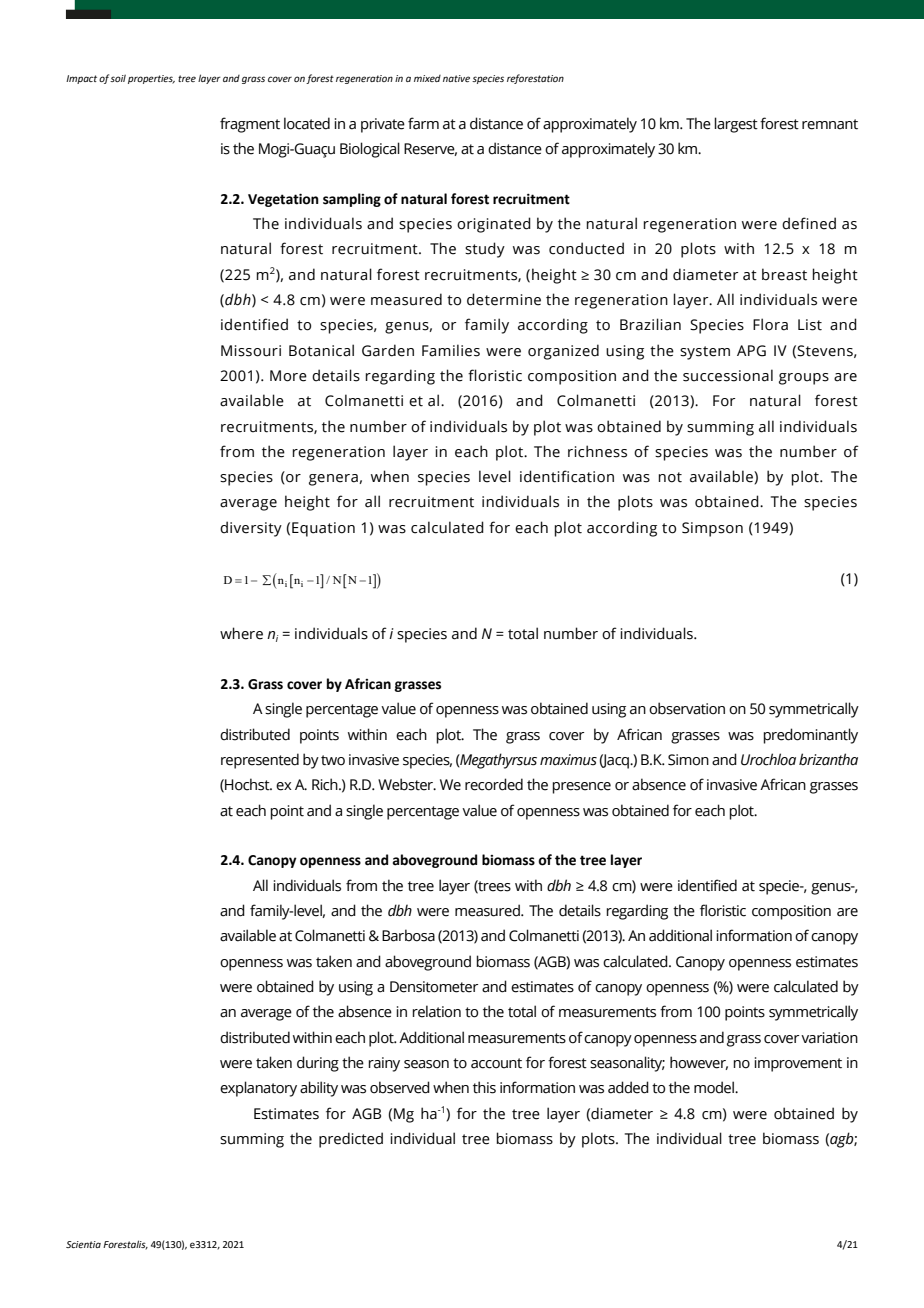 Image resolution: width=924 pixels, height=1308 pixels. I want to click on represented, so click(260, 761).
